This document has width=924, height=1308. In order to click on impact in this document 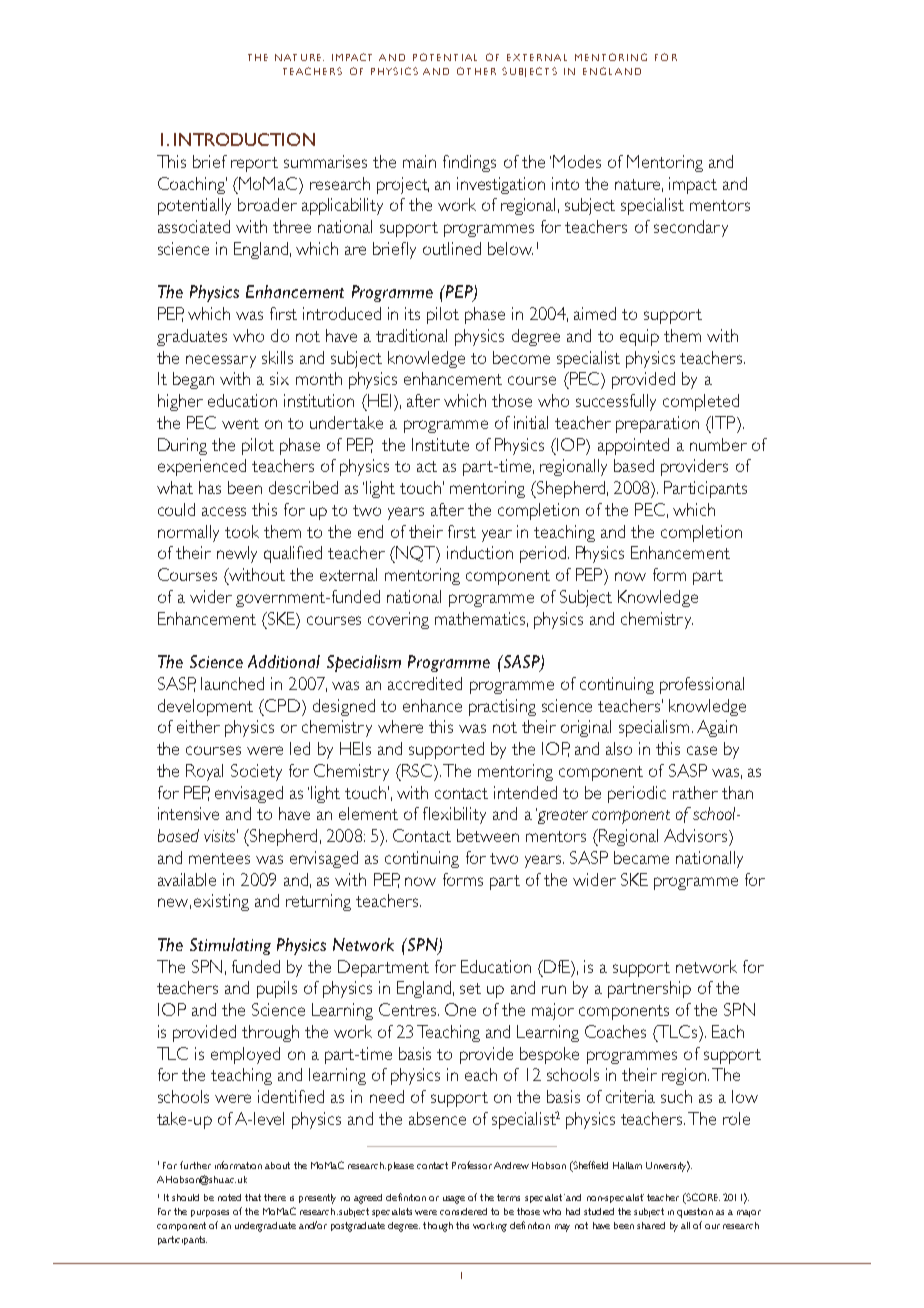, I will do `click(693, 185)`.
